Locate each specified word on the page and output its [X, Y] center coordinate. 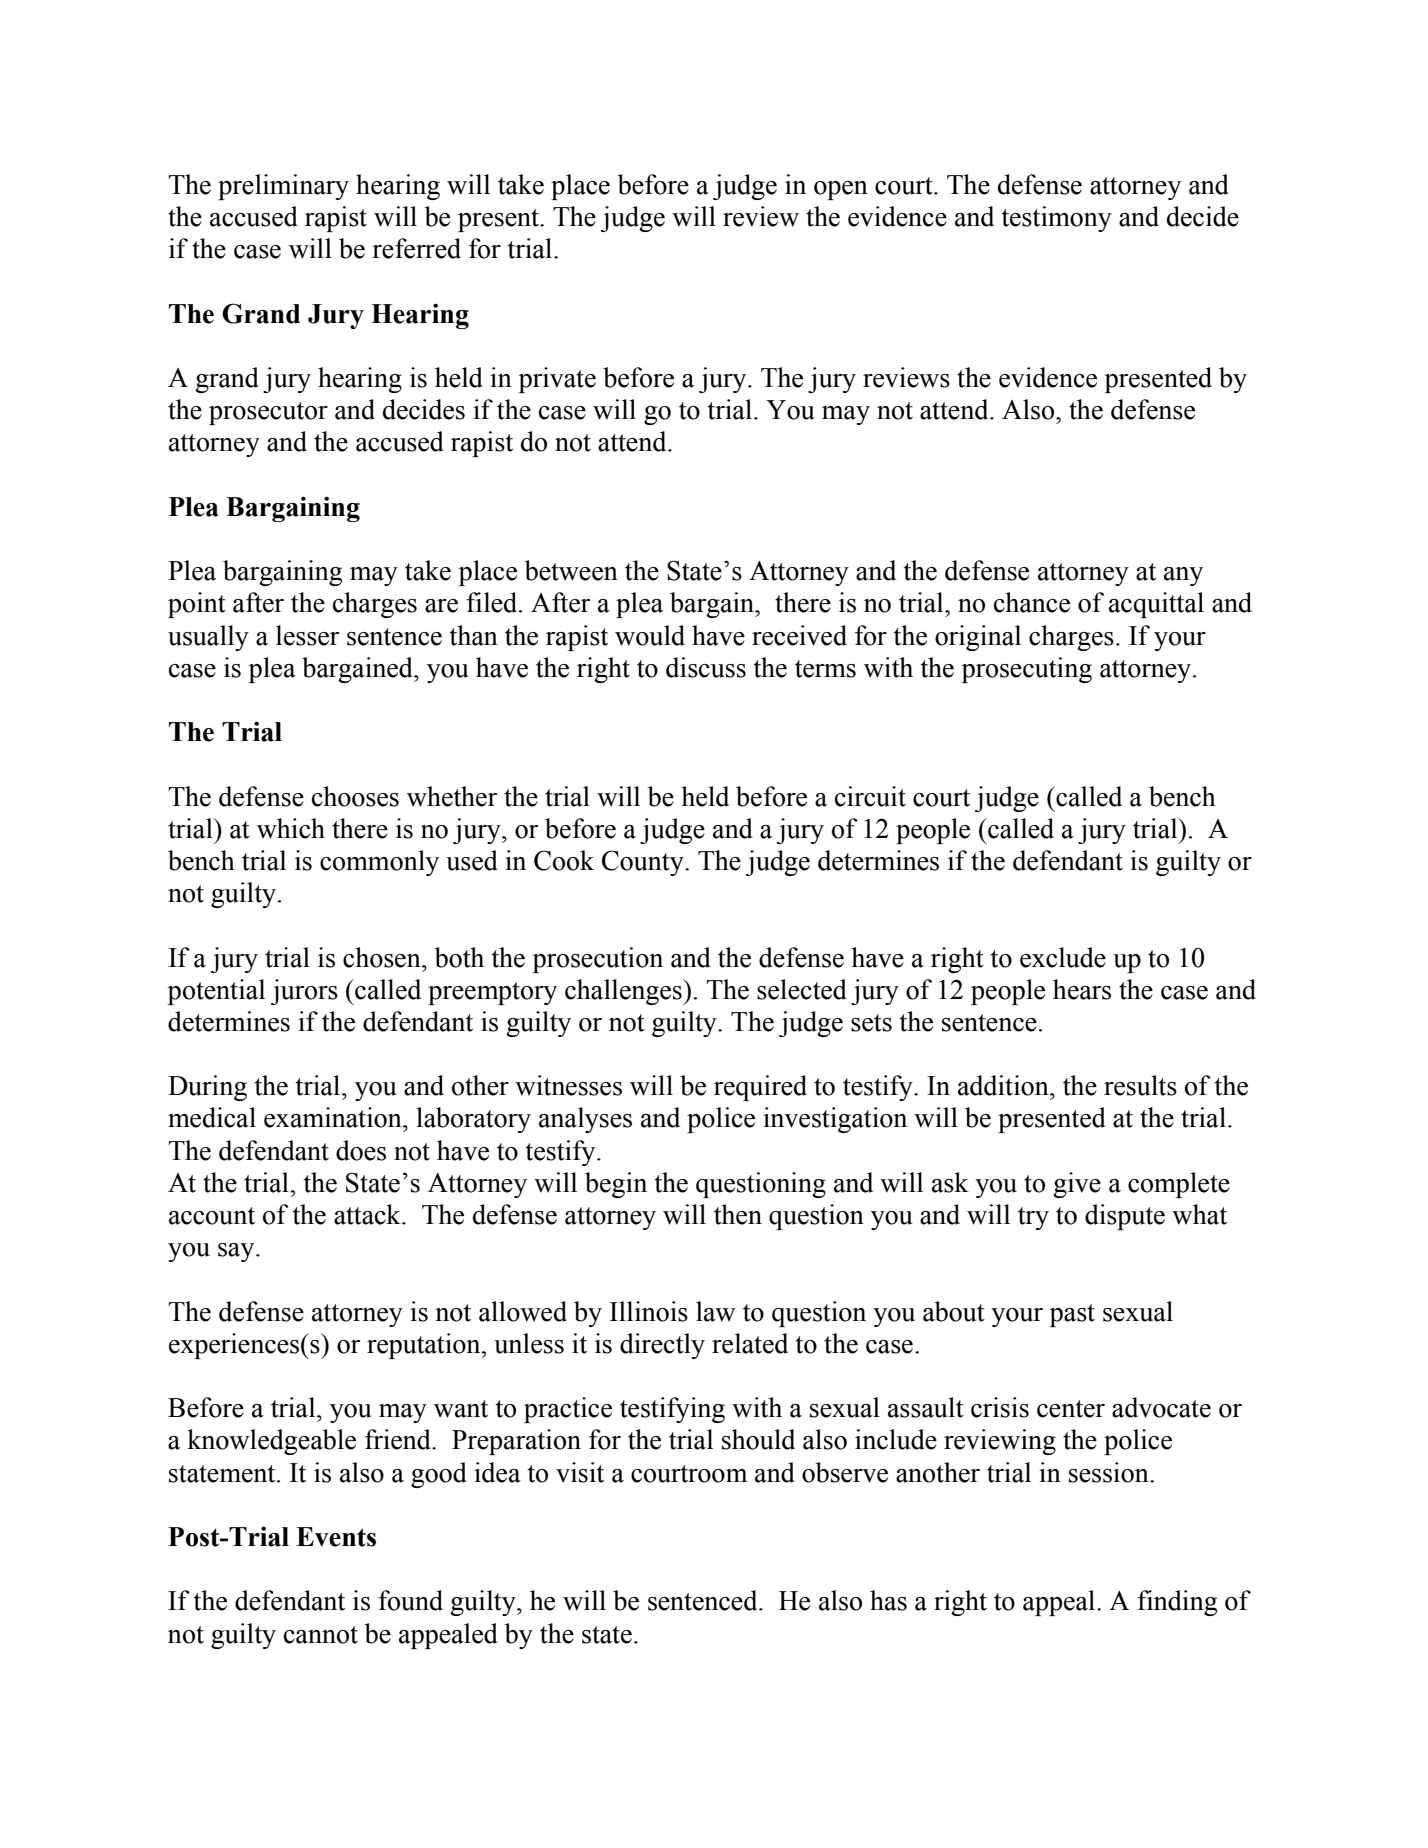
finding [1177, 1603]
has [888, 1600]
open [841, 190]
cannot [321, 1635]
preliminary [283, 187]
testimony [1057, 219]
